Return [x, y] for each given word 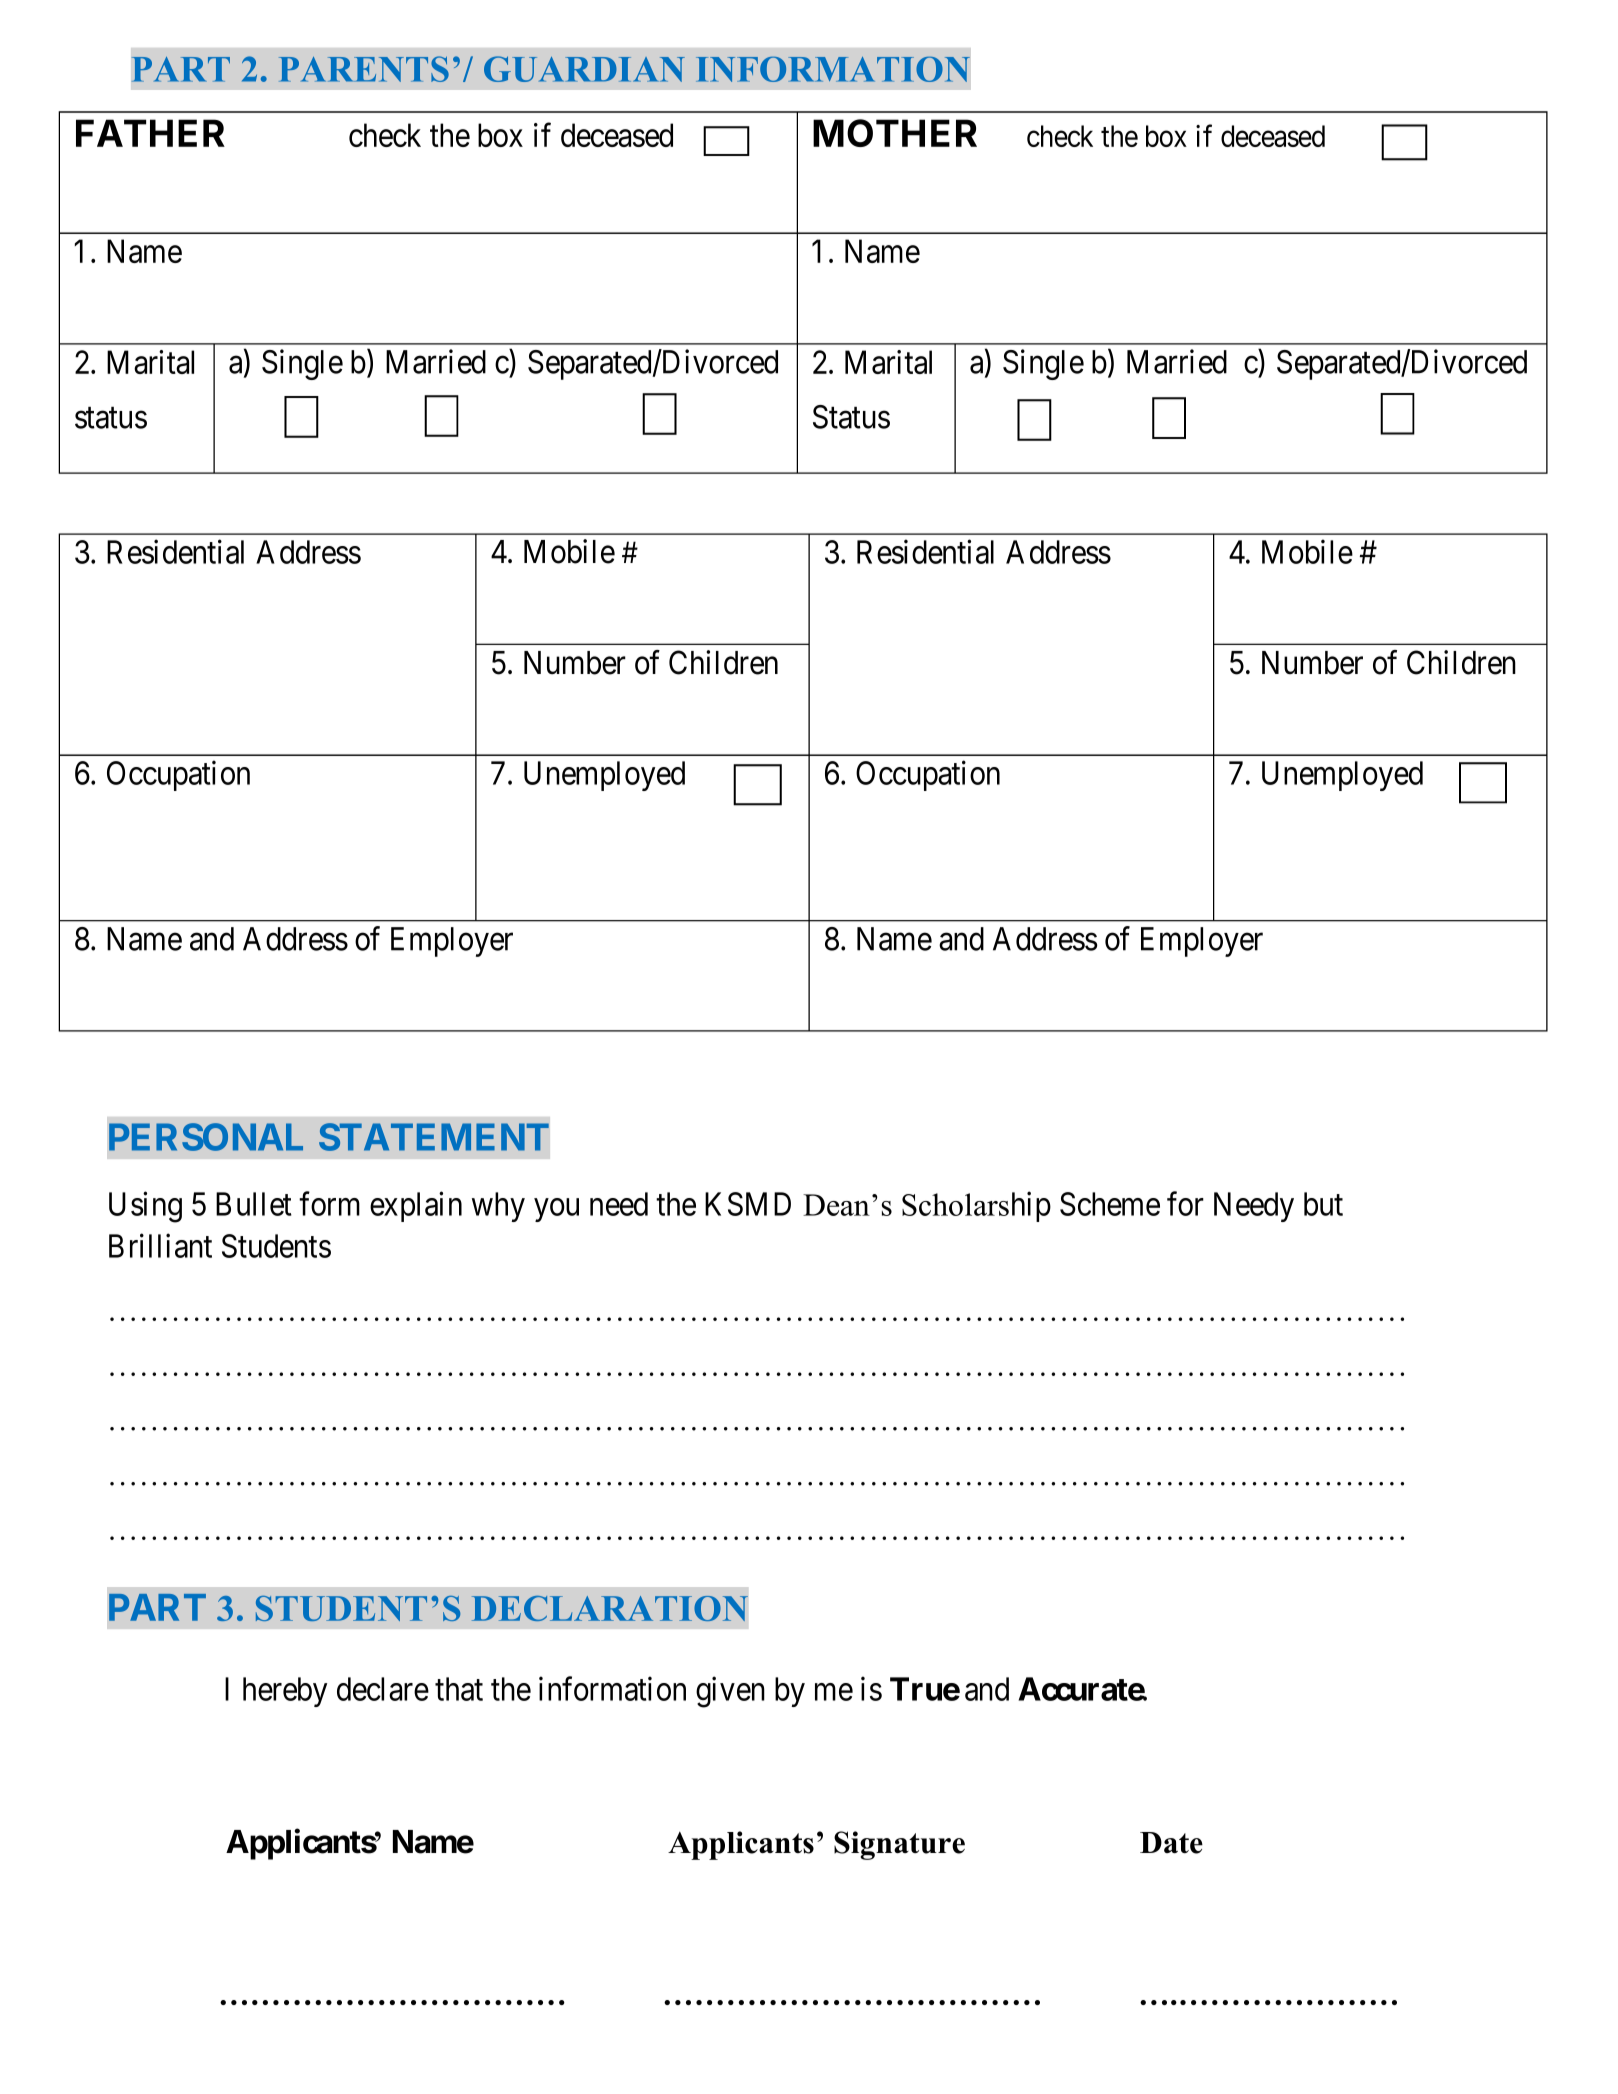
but [1323, 1204]
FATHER [150, 133]
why [498, 1207]
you [556, 1210]
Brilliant [160, 1245]
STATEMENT [434, 1137]
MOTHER [895, 133]
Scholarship [976, 1206]
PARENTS [364, 69]
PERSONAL [206, 1137]
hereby [285, 1692]
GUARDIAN [584, 69]
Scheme [1110, 1204]
